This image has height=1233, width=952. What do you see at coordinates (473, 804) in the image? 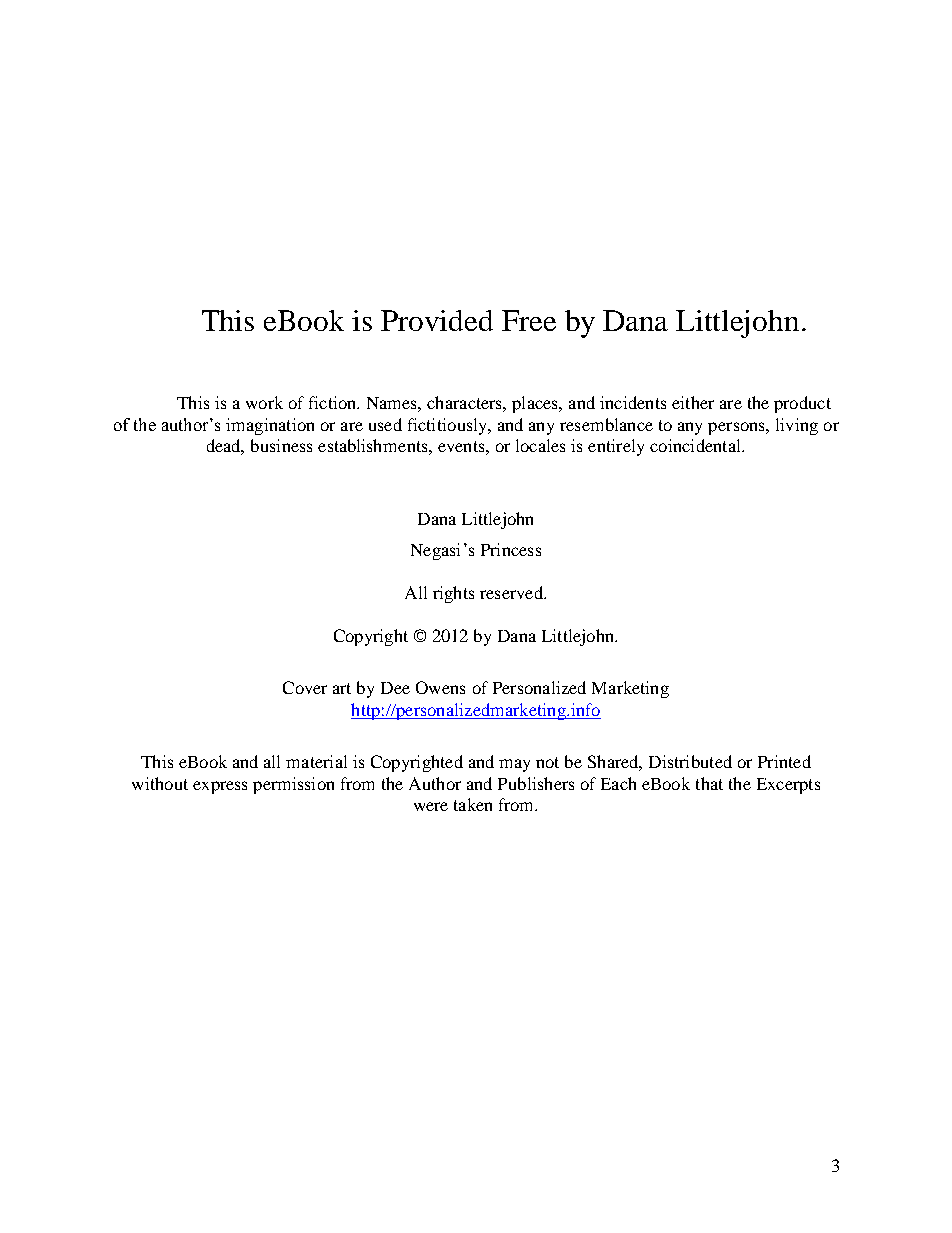
I see `taken` at bounding box center [473, 804].
